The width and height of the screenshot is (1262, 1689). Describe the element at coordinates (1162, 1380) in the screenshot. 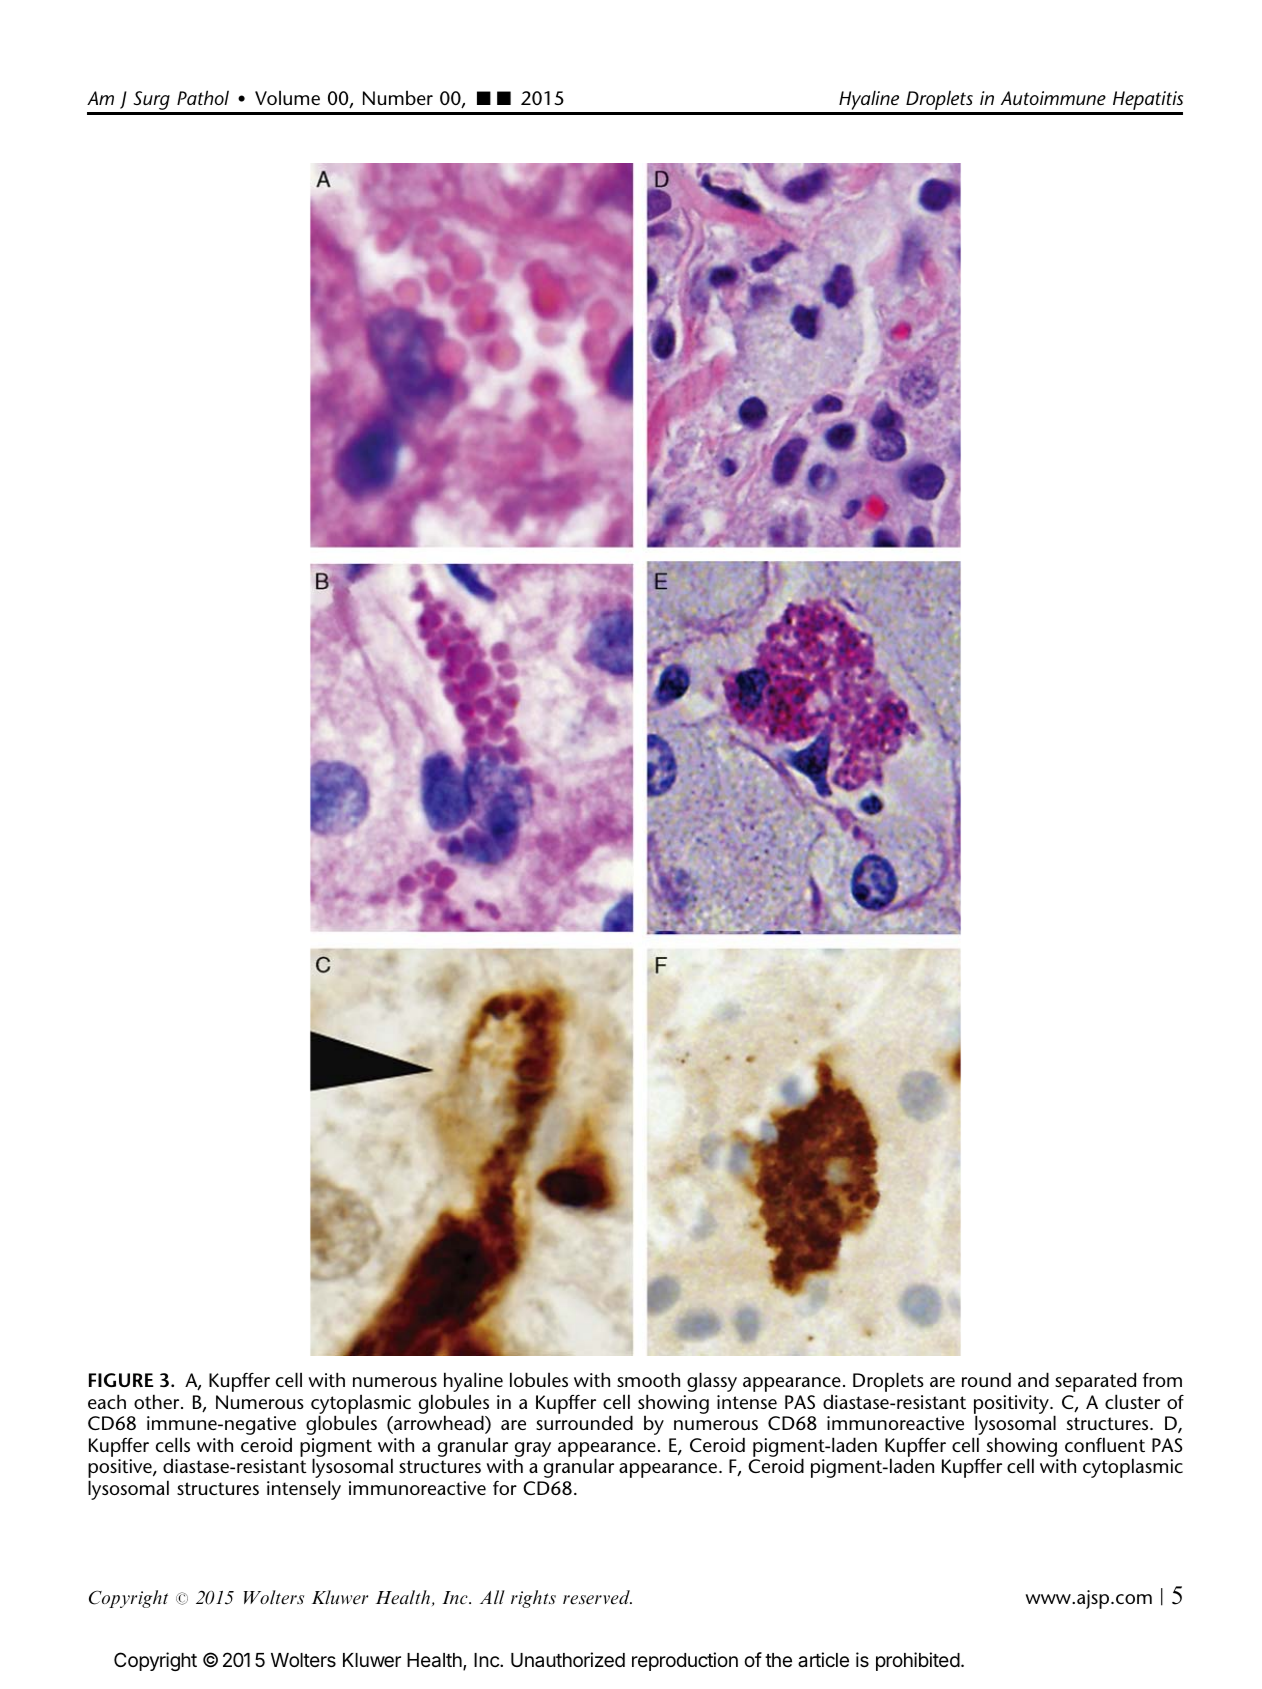

I see `from` at that location.
